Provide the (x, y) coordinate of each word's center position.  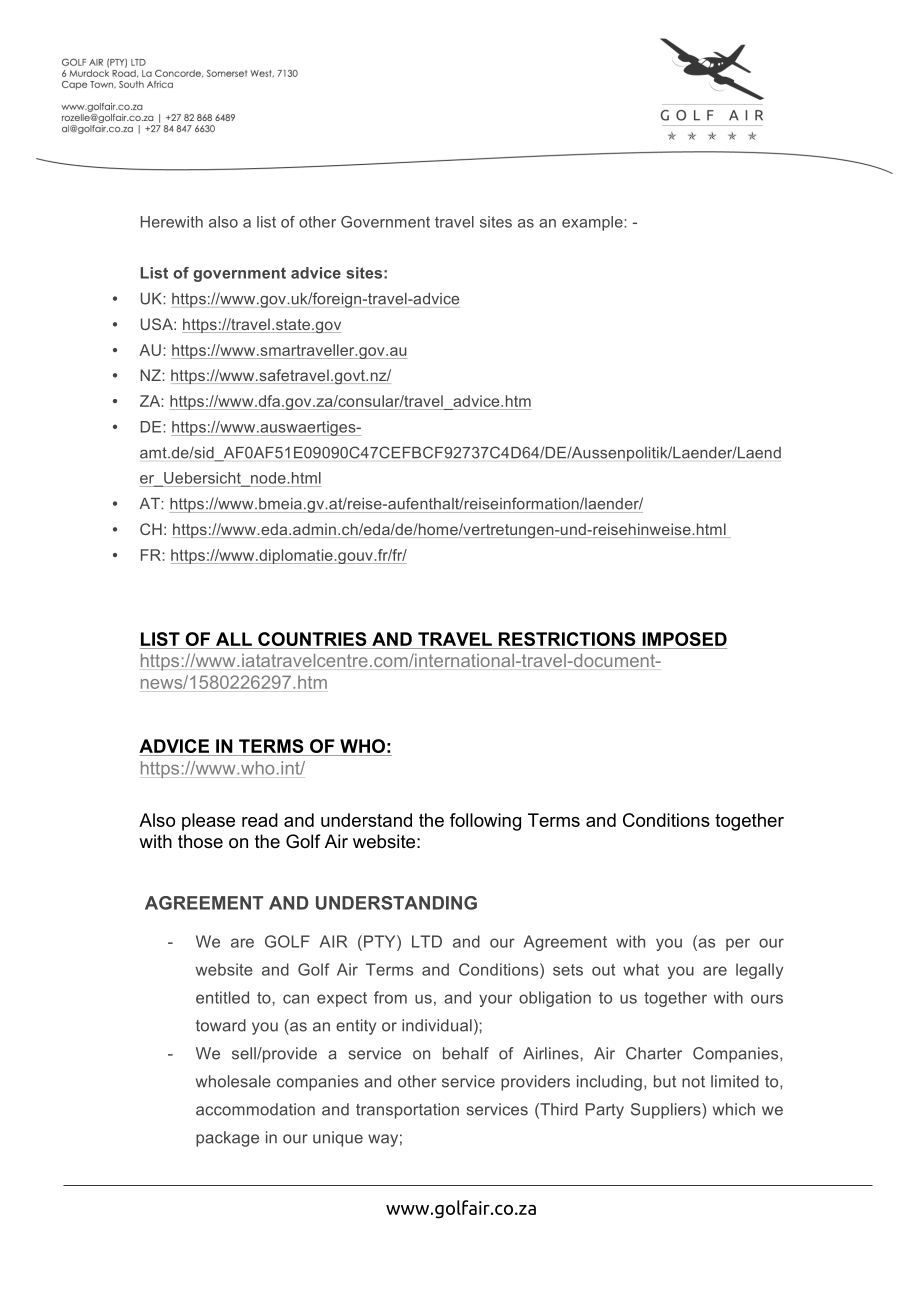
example (593, 223)
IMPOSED (683, 640)
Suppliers (667, 1111)
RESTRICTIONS (567, 640)
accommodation (255, 1109)
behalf (466, 1053)
